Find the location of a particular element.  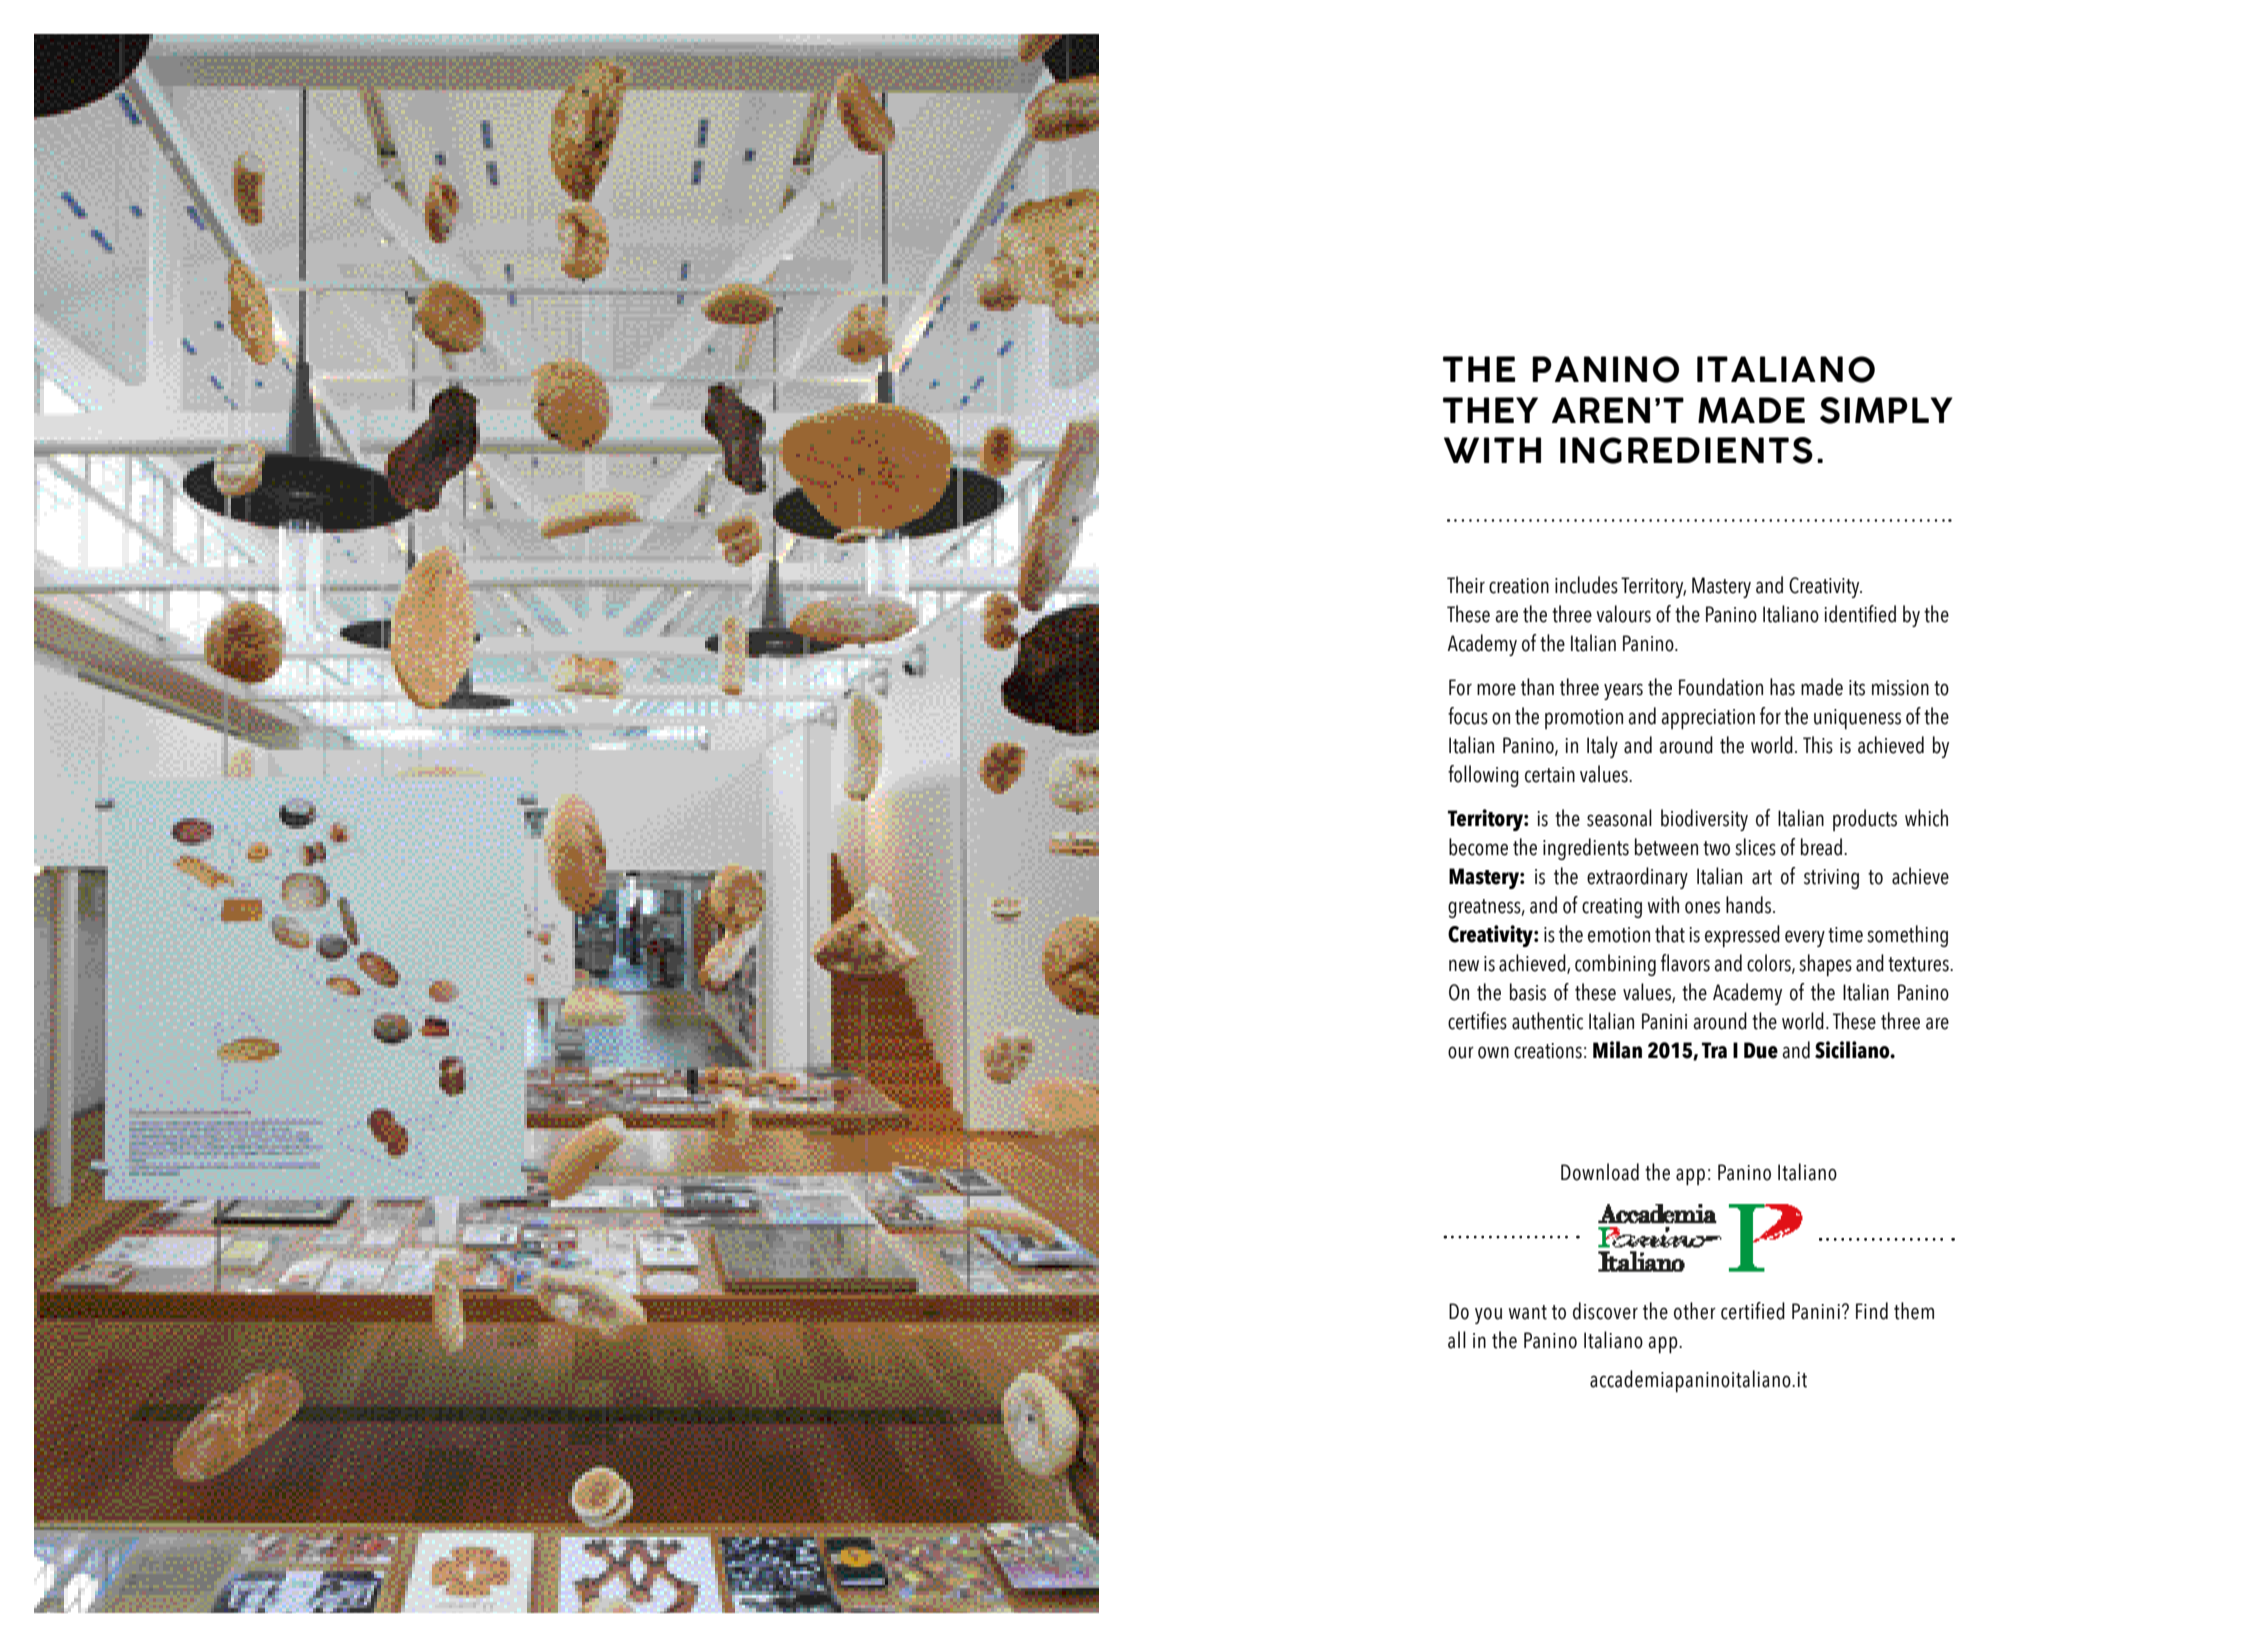

more is located at coordinates (1496, 689).
